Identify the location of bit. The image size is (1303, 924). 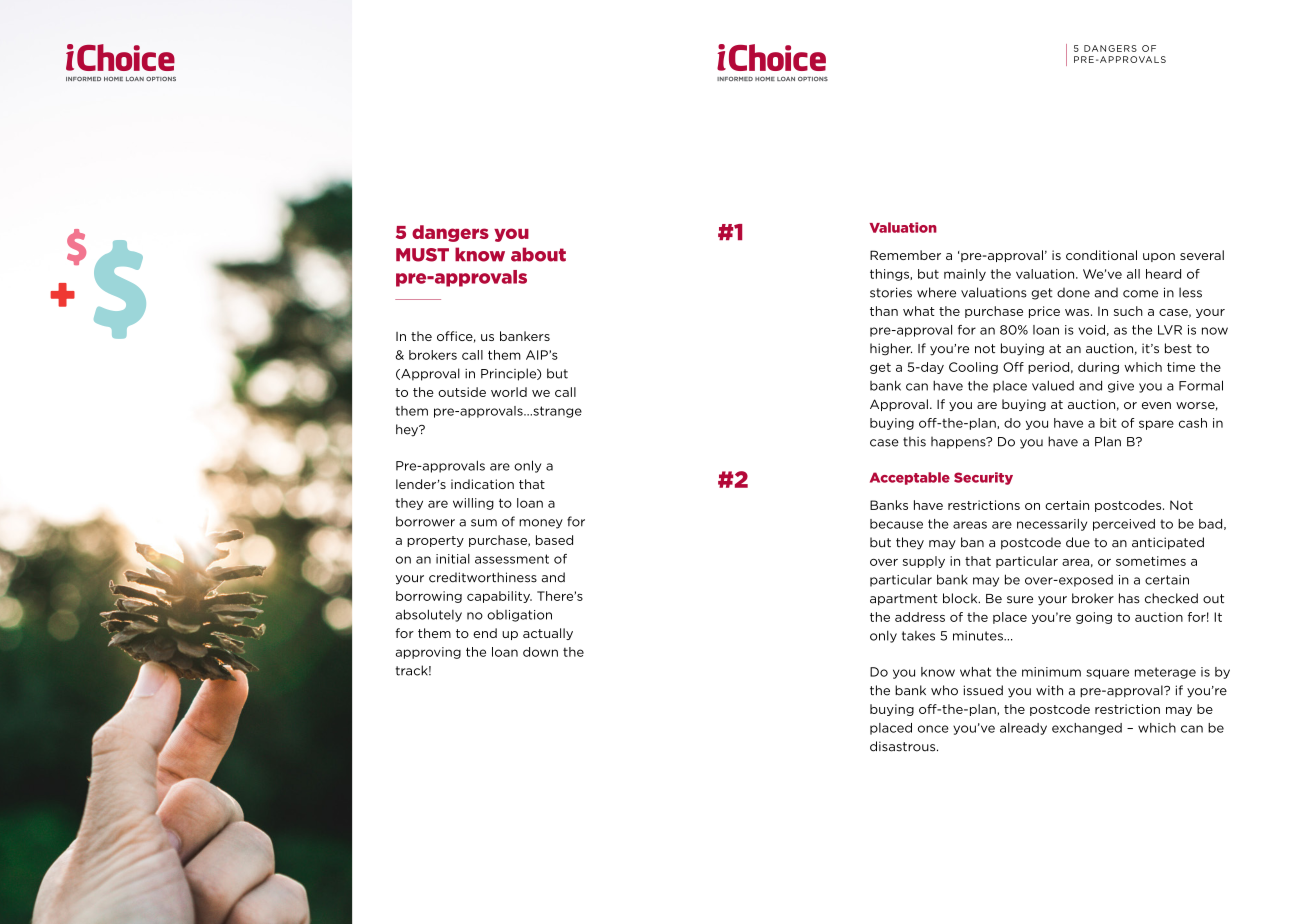
(1108, 423).
